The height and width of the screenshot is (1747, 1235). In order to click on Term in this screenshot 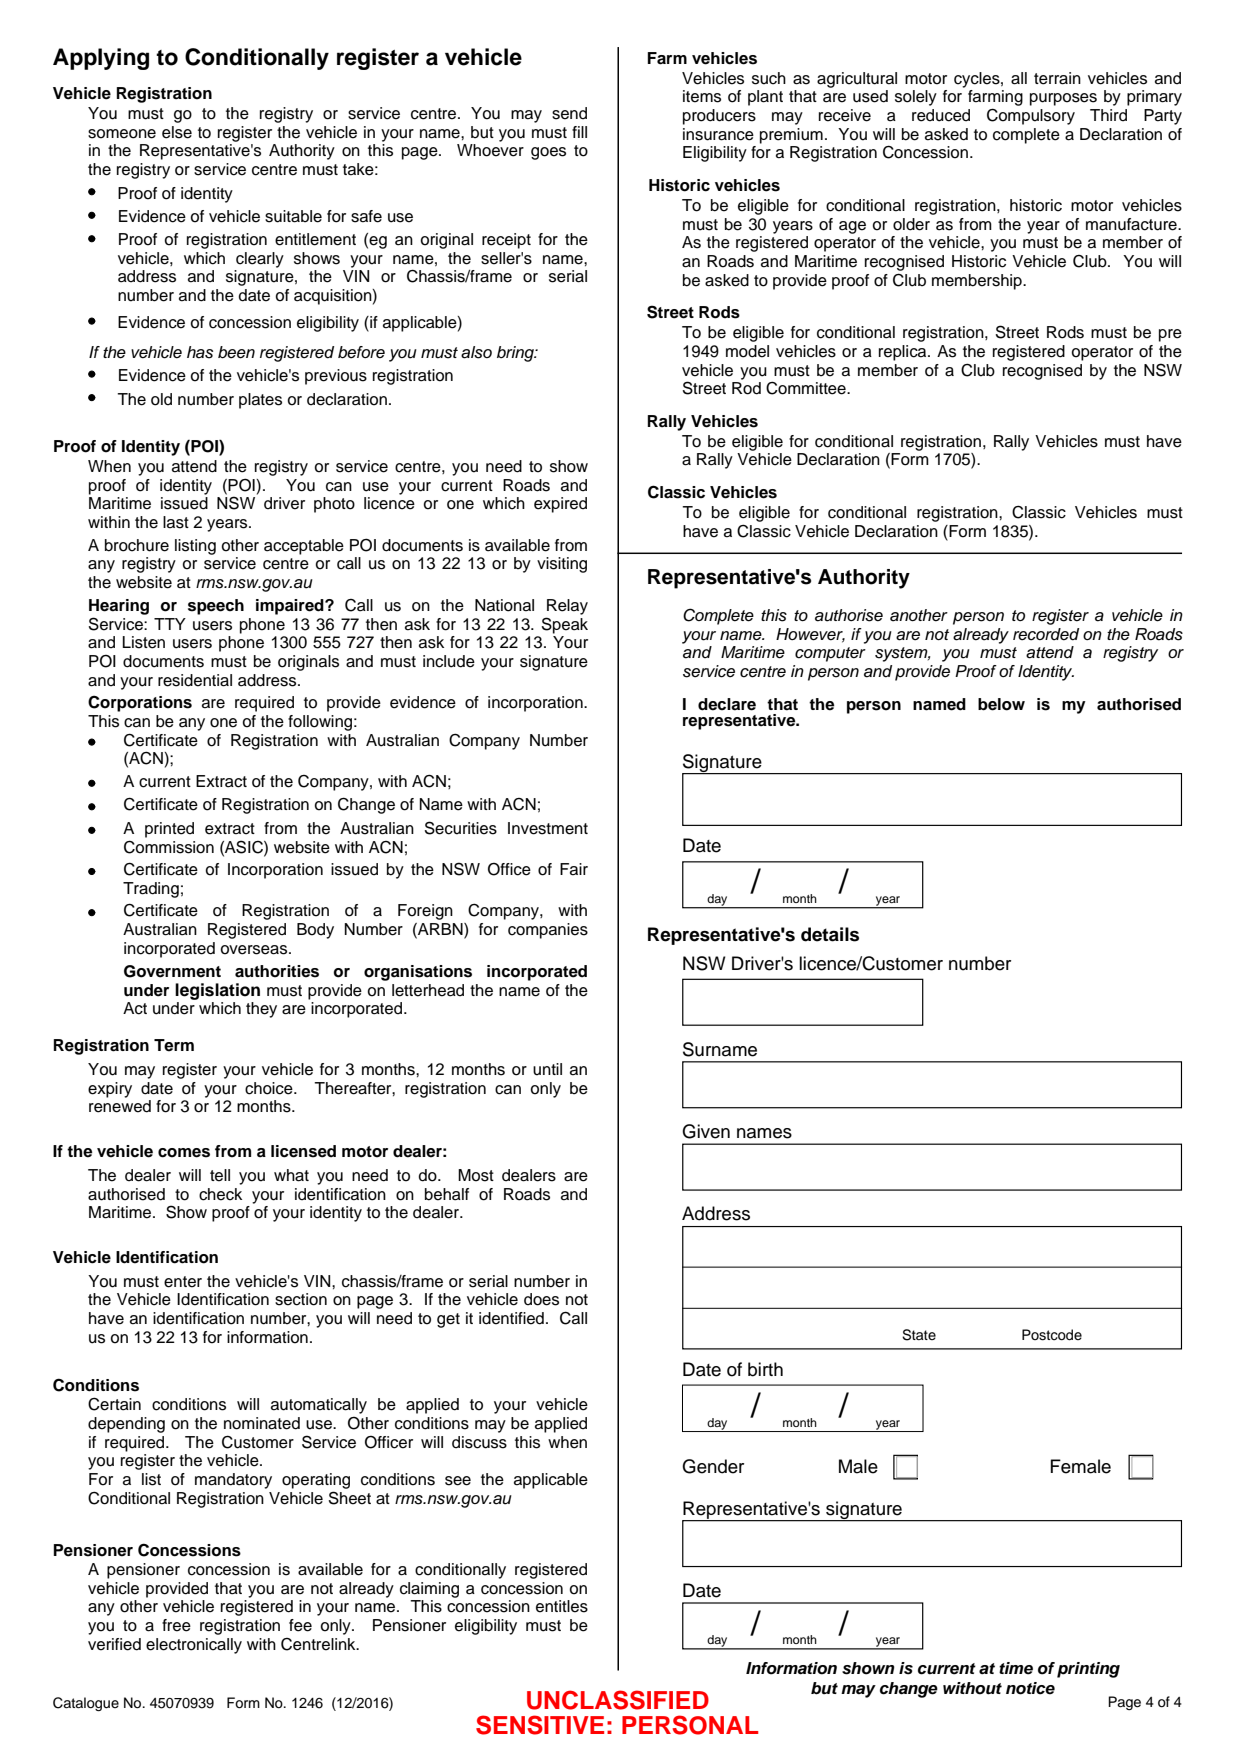, I will do `click(174, 1045)`.
